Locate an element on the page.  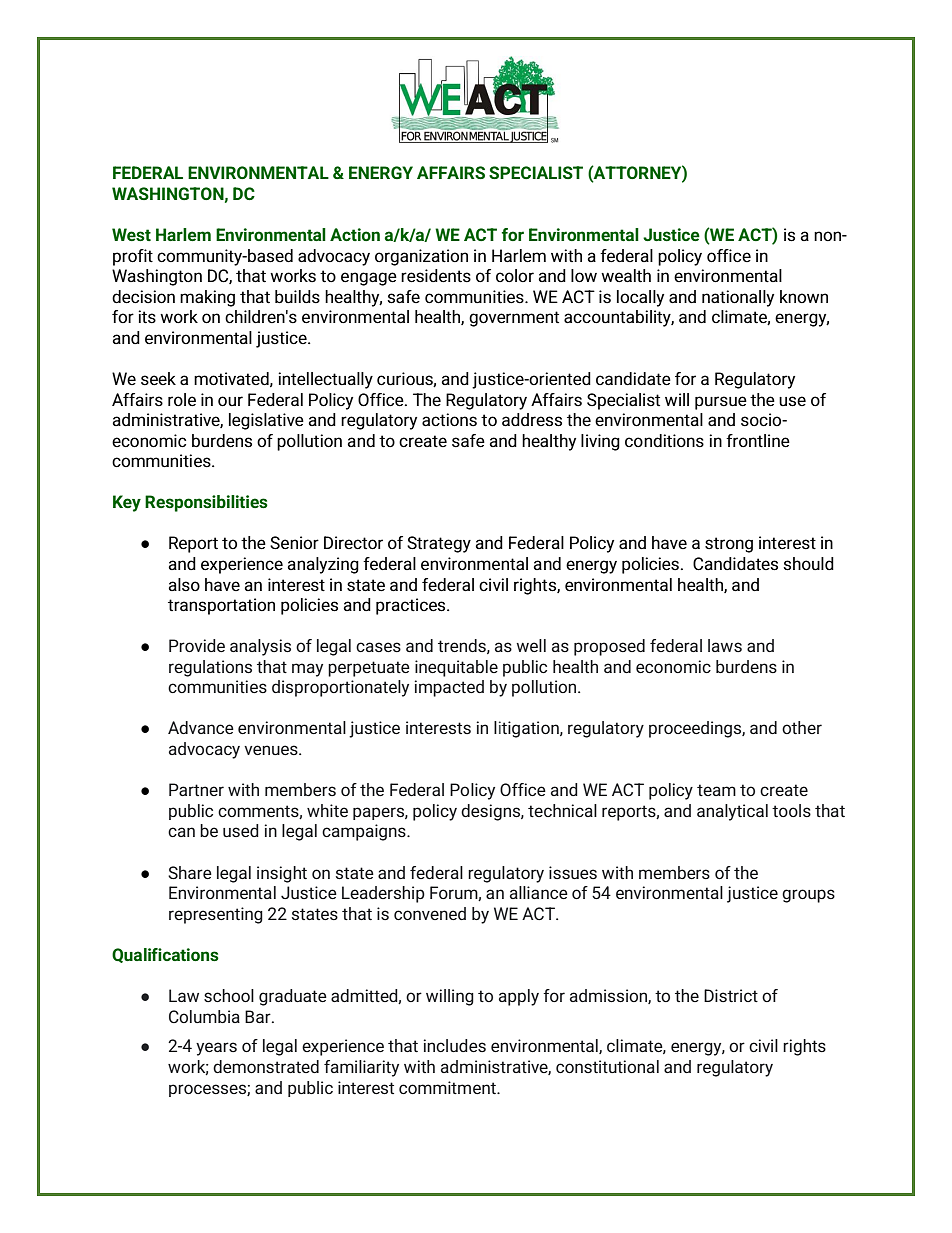
years is located at coordinates (216, 1049).
